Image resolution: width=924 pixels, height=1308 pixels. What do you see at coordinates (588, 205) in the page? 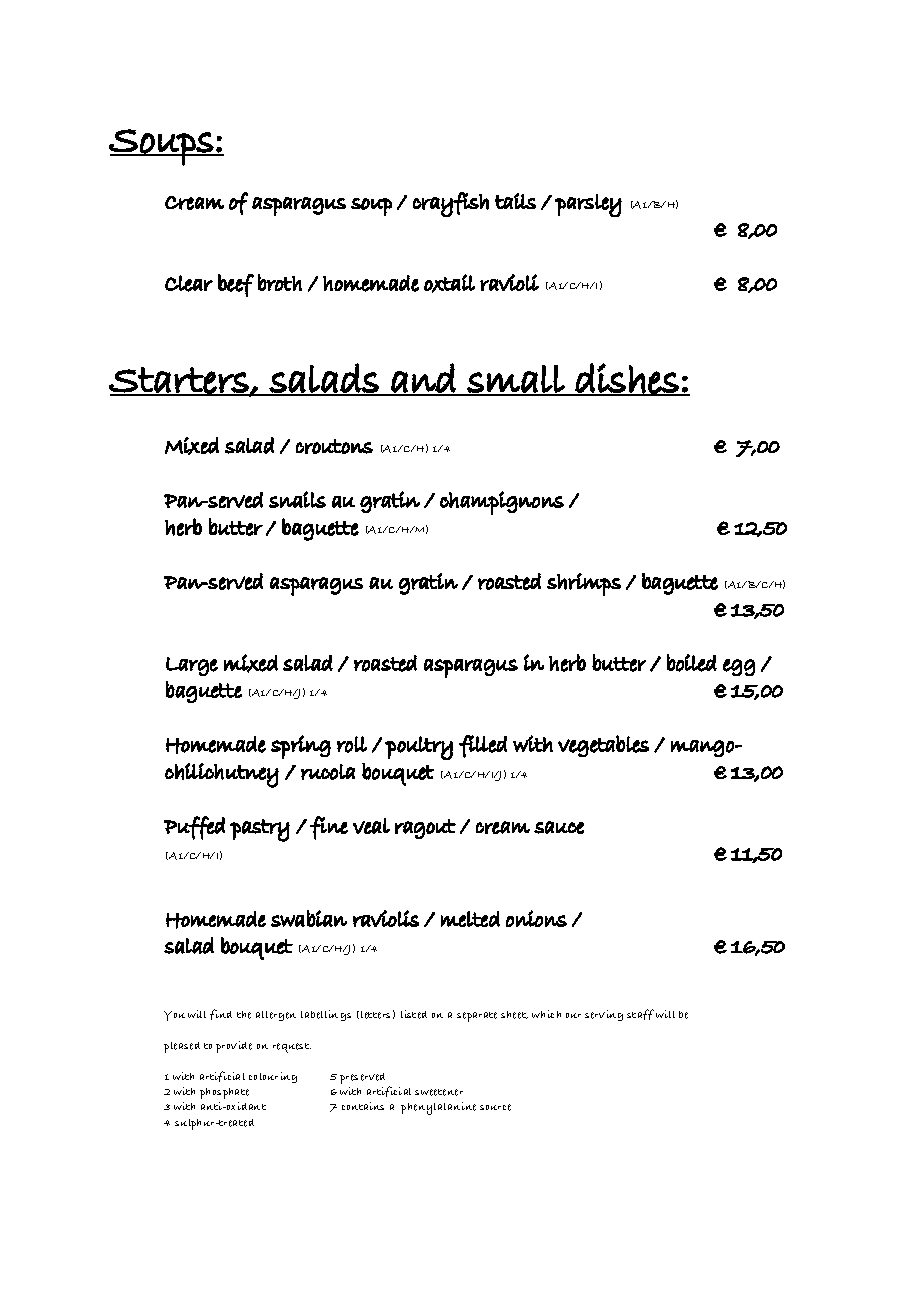
I see `parsley` at bounding box center [588, 205].
